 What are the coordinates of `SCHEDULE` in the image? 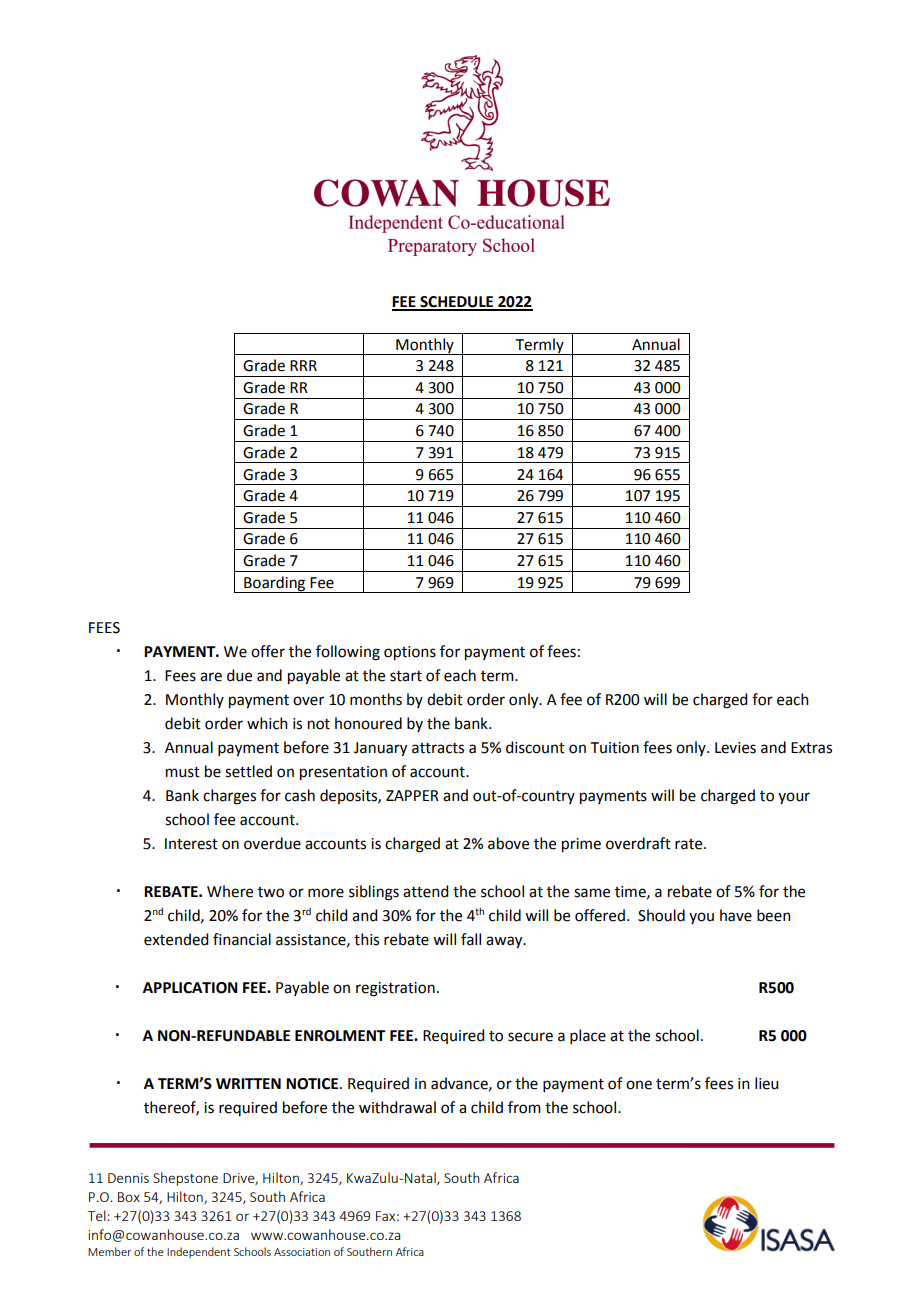 It's located at (457, 303).
